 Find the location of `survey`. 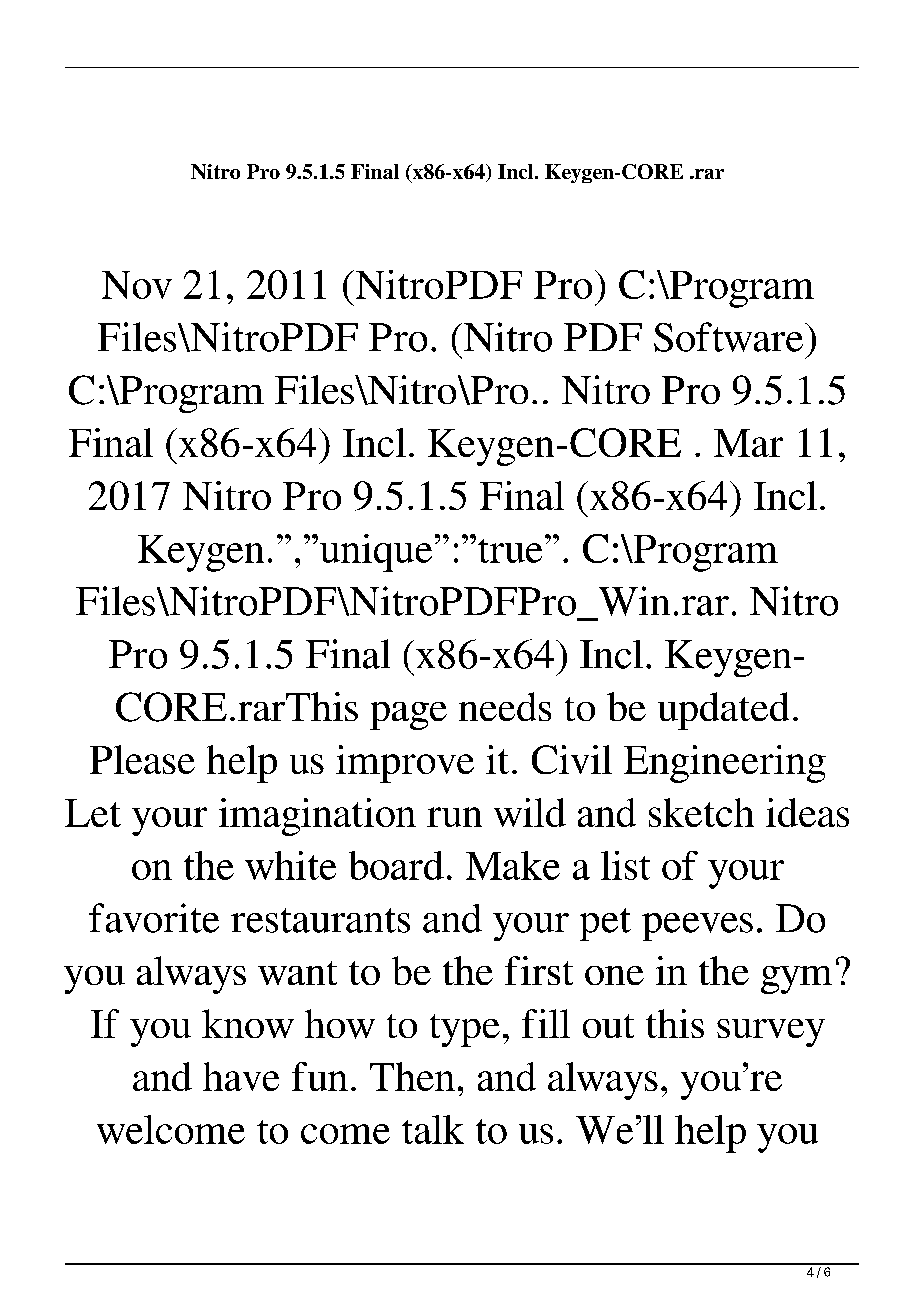

survey is located at coordinates (771, 1033).
